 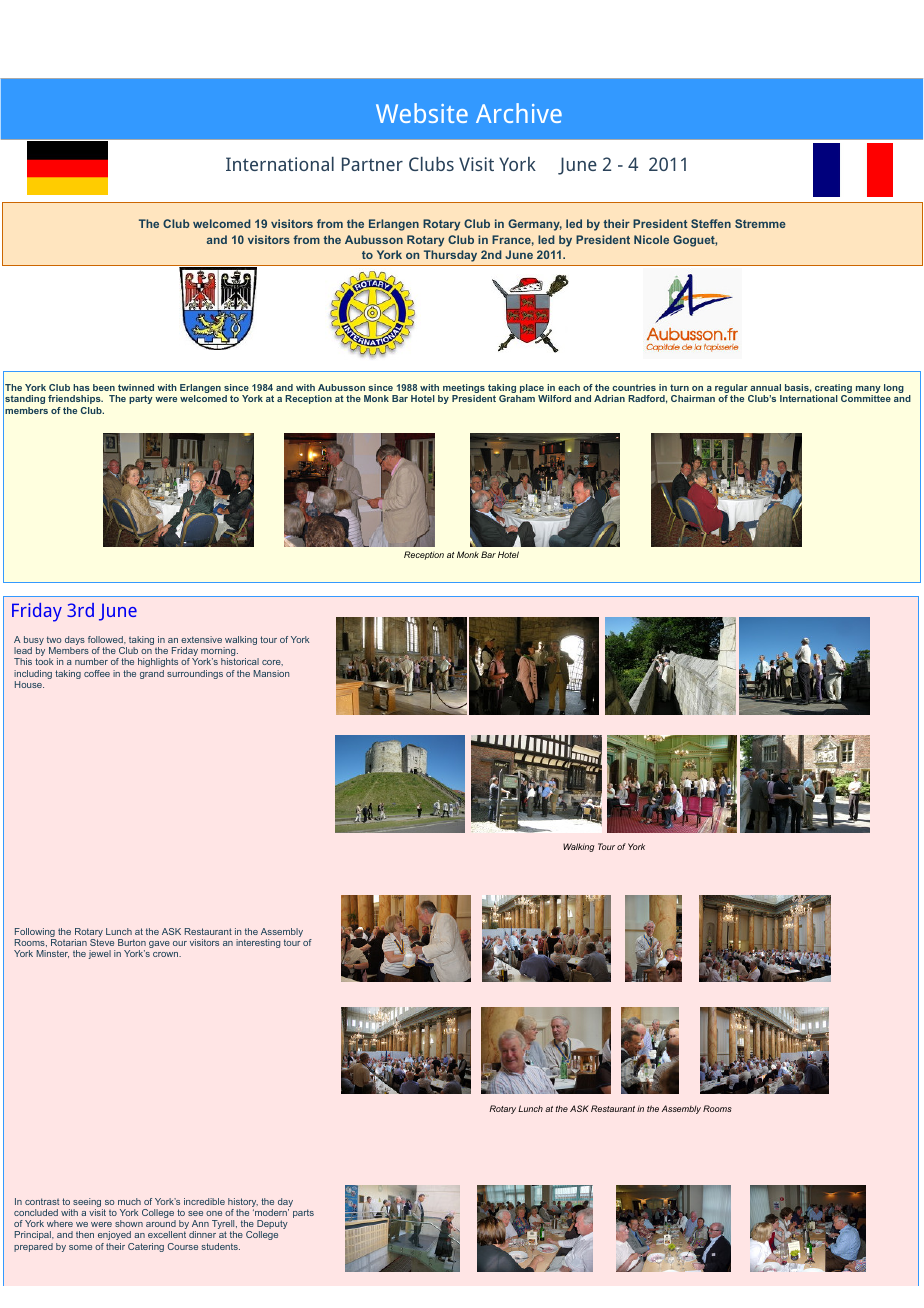 I want to click on Partner, so click(x=372, y=164).
